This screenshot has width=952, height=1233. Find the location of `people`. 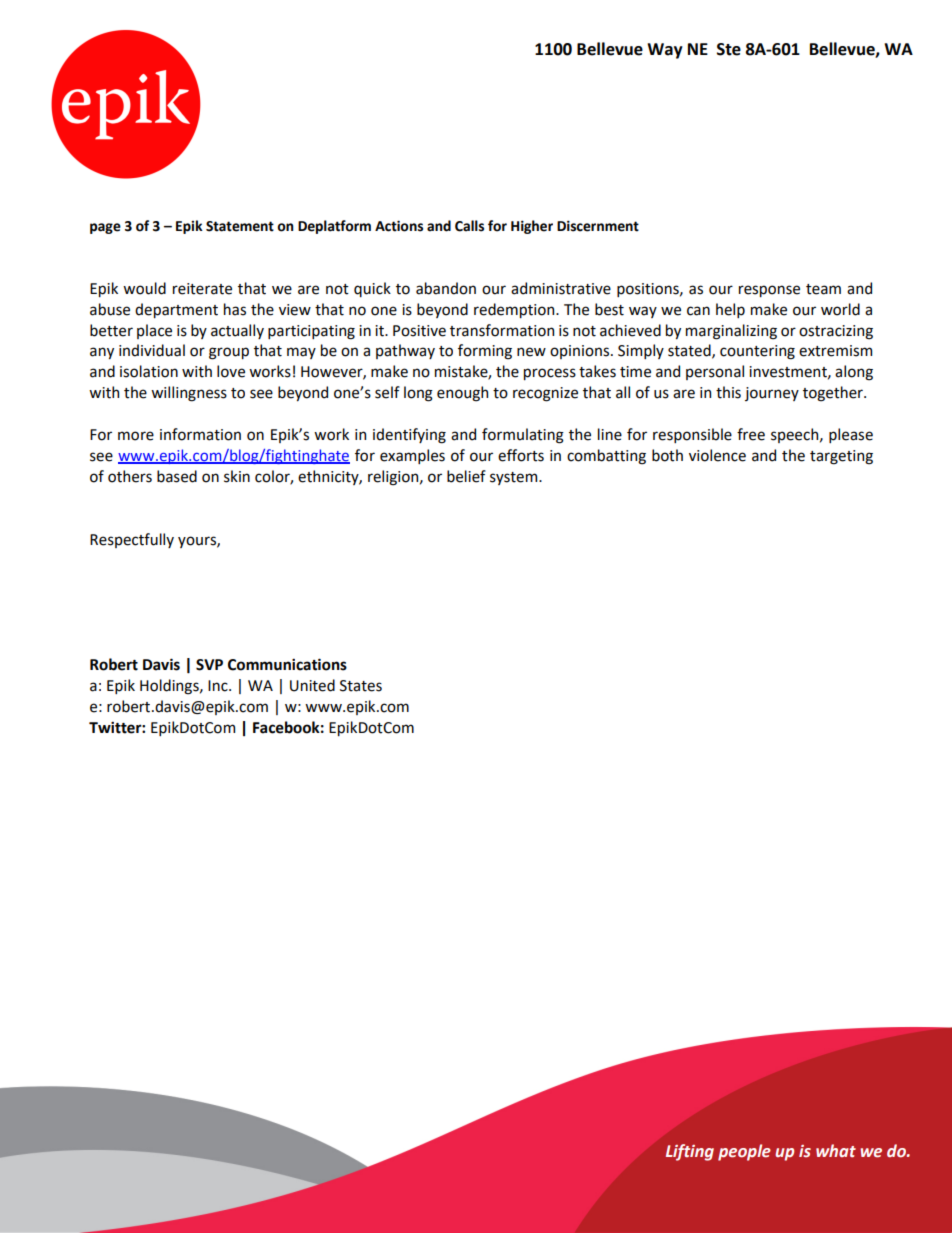

people is located at coordinates (744, 1152).
